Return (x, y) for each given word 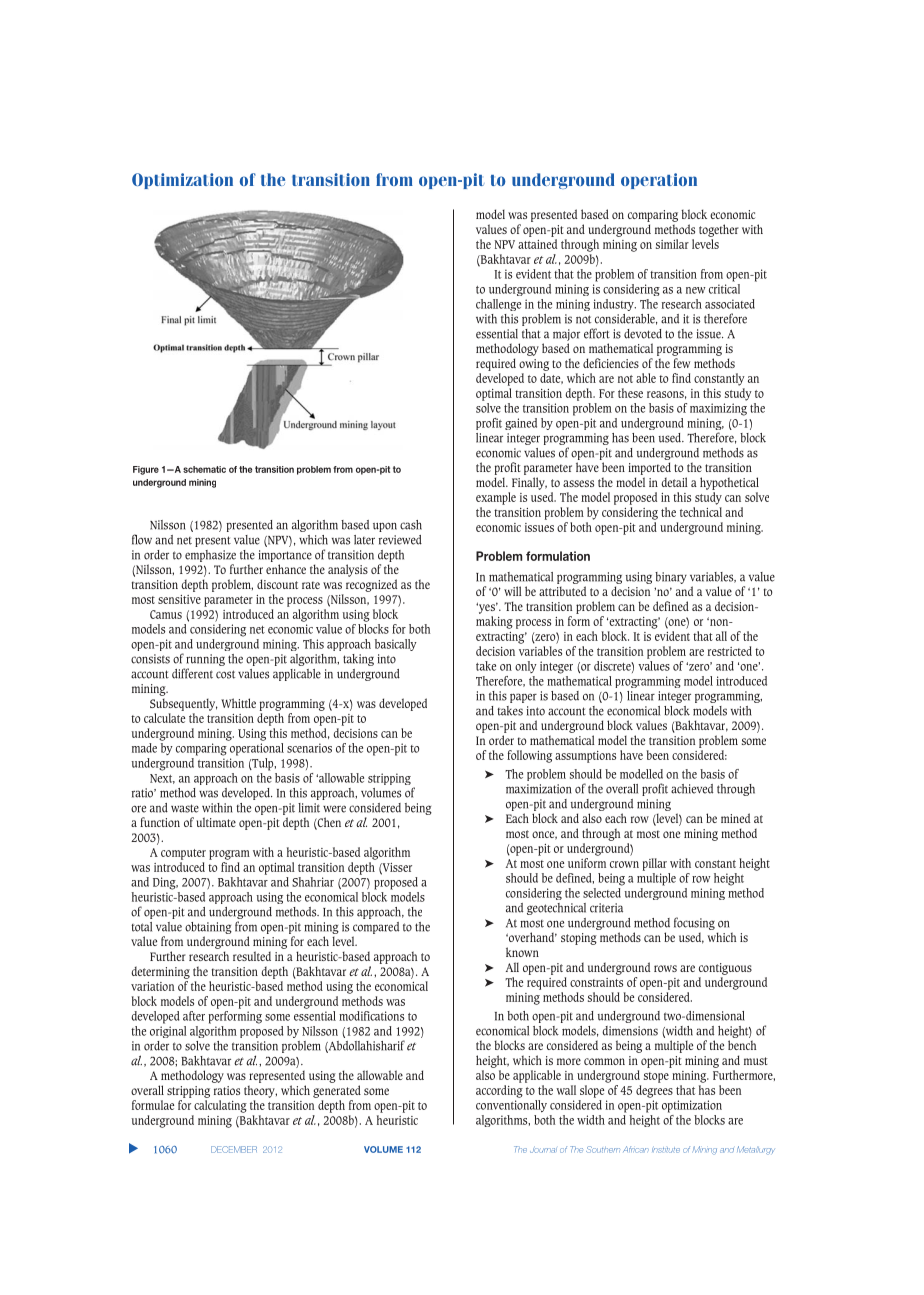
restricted (730, 651)
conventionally (511, 1105)
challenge (498, 305)
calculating (220, 1106)
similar (672, 244)
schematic (204, 469)
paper (523, 698)
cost (225, 674)
